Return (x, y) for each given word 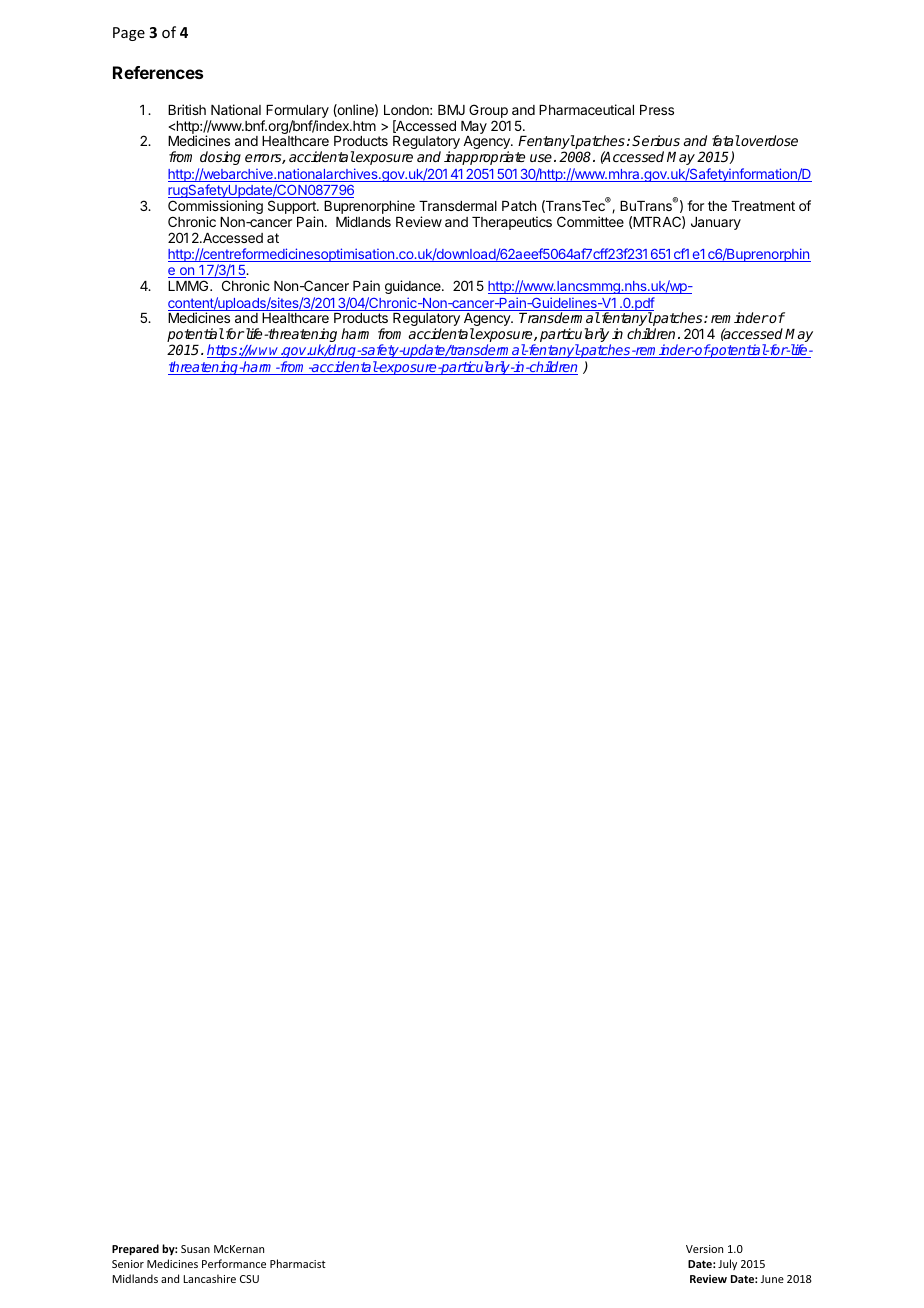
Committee (590, 221)
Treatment (763, 206)
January (716, 223)
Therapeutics (512, 223)
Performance (234, 1263)
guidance (414, 287)
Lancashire (210, 1278)
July (727, 1264)
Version (704, 1249)
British (187, 109)
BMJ (451, 110)
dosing (219, 160)
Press (657, 110)
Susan (195, 1249)
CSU (249, 1279)
